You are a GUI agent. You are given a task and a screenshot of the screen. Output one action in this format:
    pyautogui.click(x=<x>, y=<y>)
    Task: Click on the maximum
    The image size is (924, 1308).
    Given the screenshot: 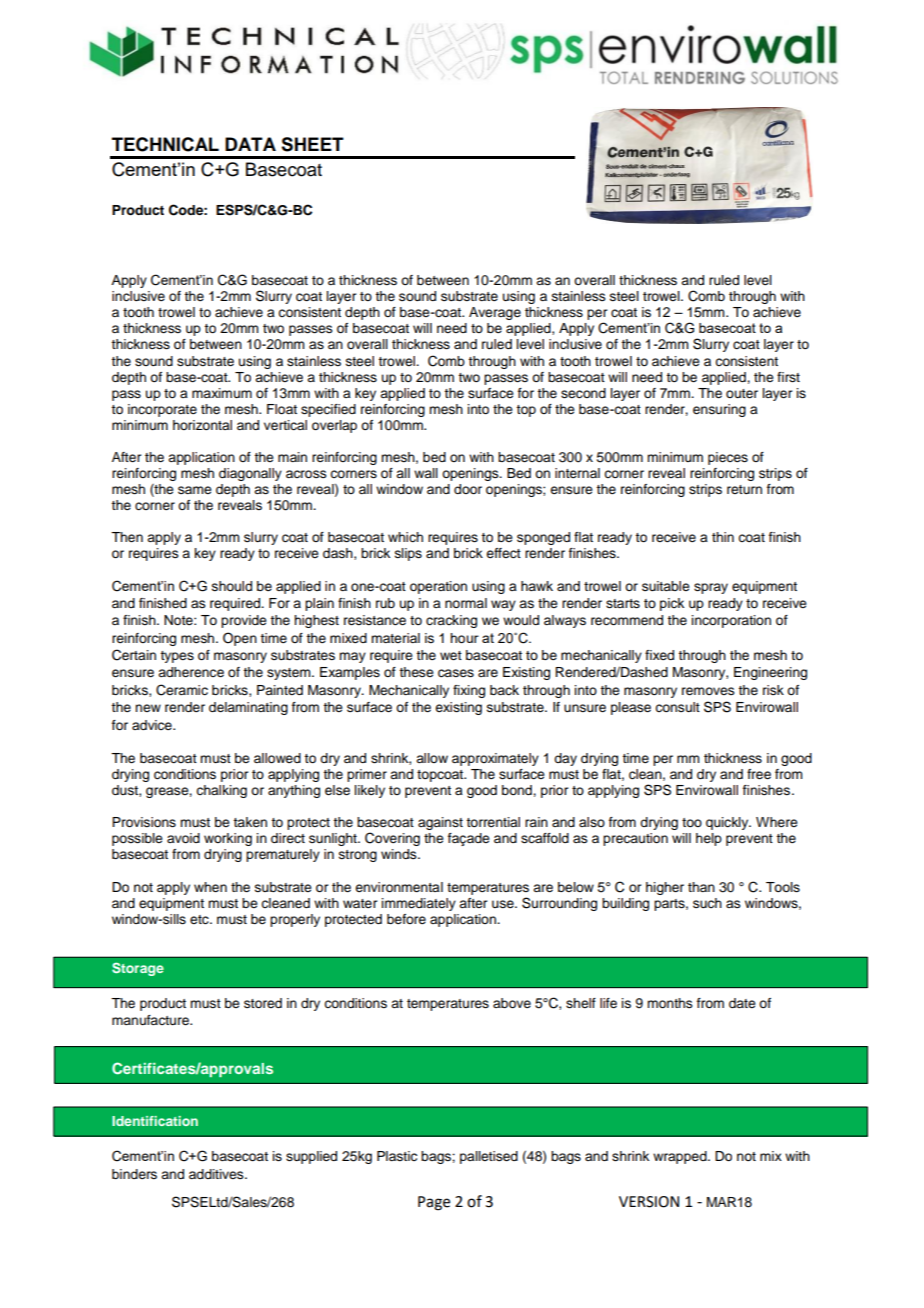 What is the action you would take?
    pyautogui.click(x=222, y=393)
